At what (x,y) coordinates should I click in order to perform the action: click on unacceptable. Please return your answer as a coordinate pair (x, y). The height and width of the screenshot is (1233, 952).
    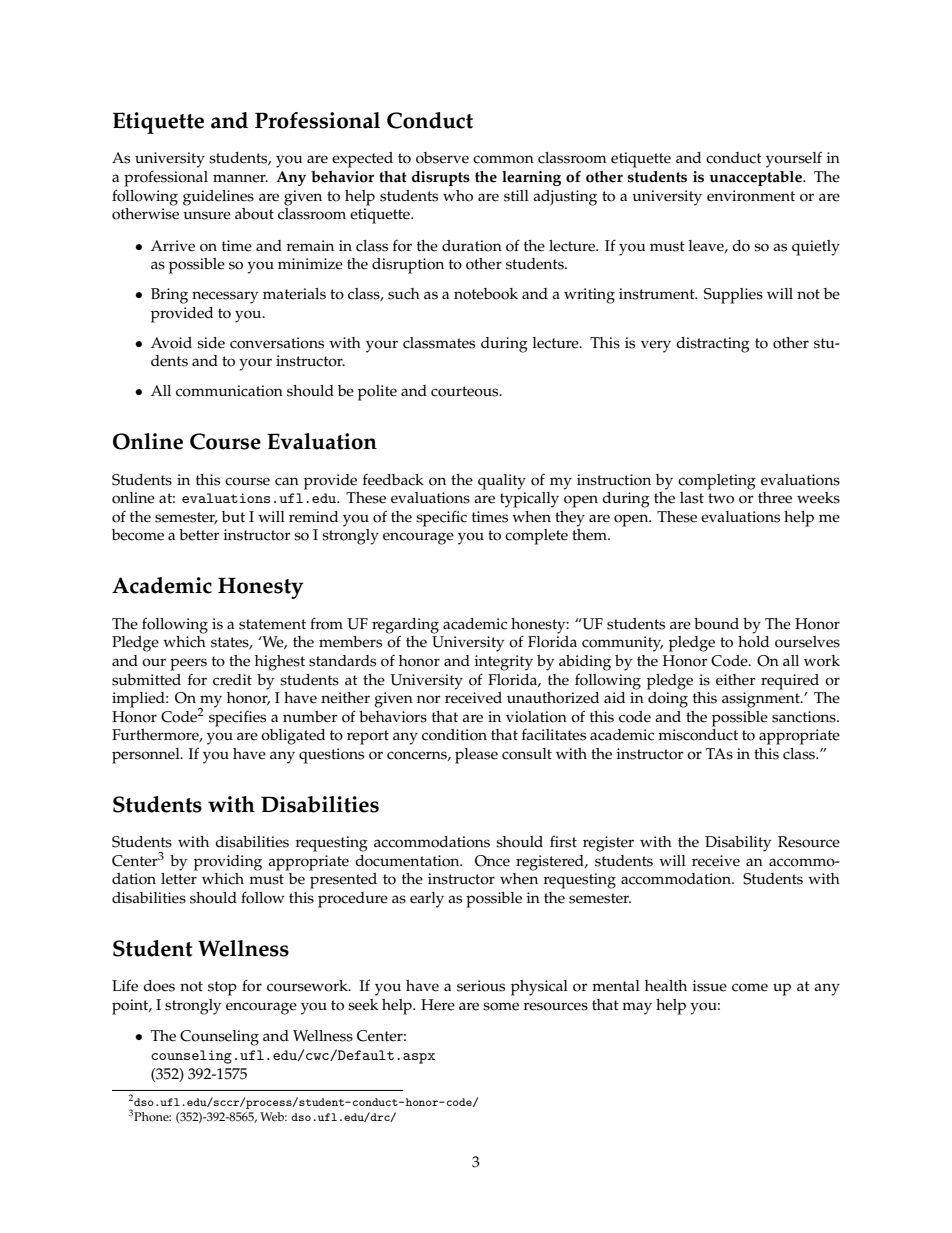
    Looking at the image, I should click on (756, 178).
